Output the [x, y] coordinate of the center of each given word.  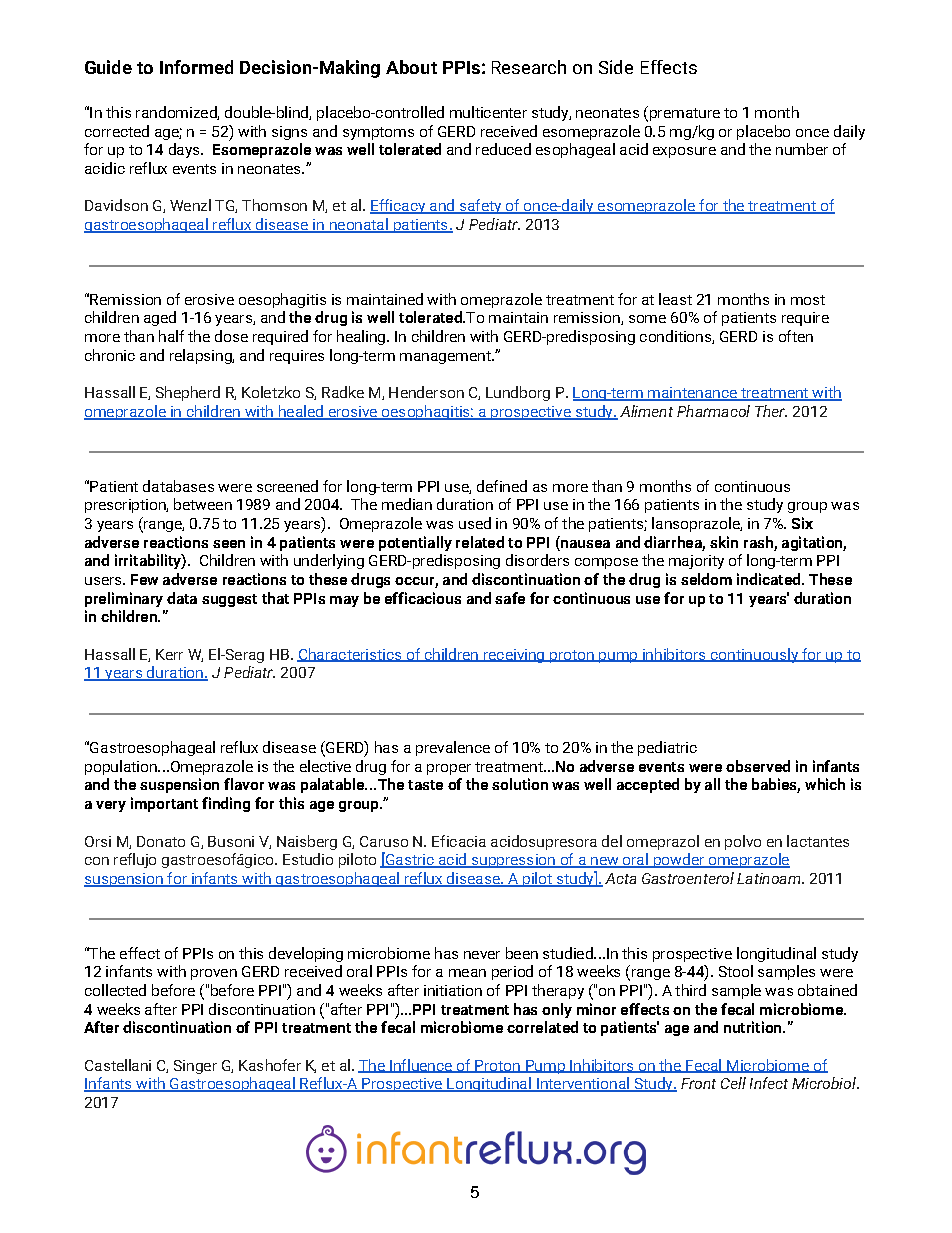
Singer [195, 1067]
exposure [684, 152]
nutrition [754, 1027]
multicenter [488, 112]
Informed [196, 67]
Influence [421, 1066]
